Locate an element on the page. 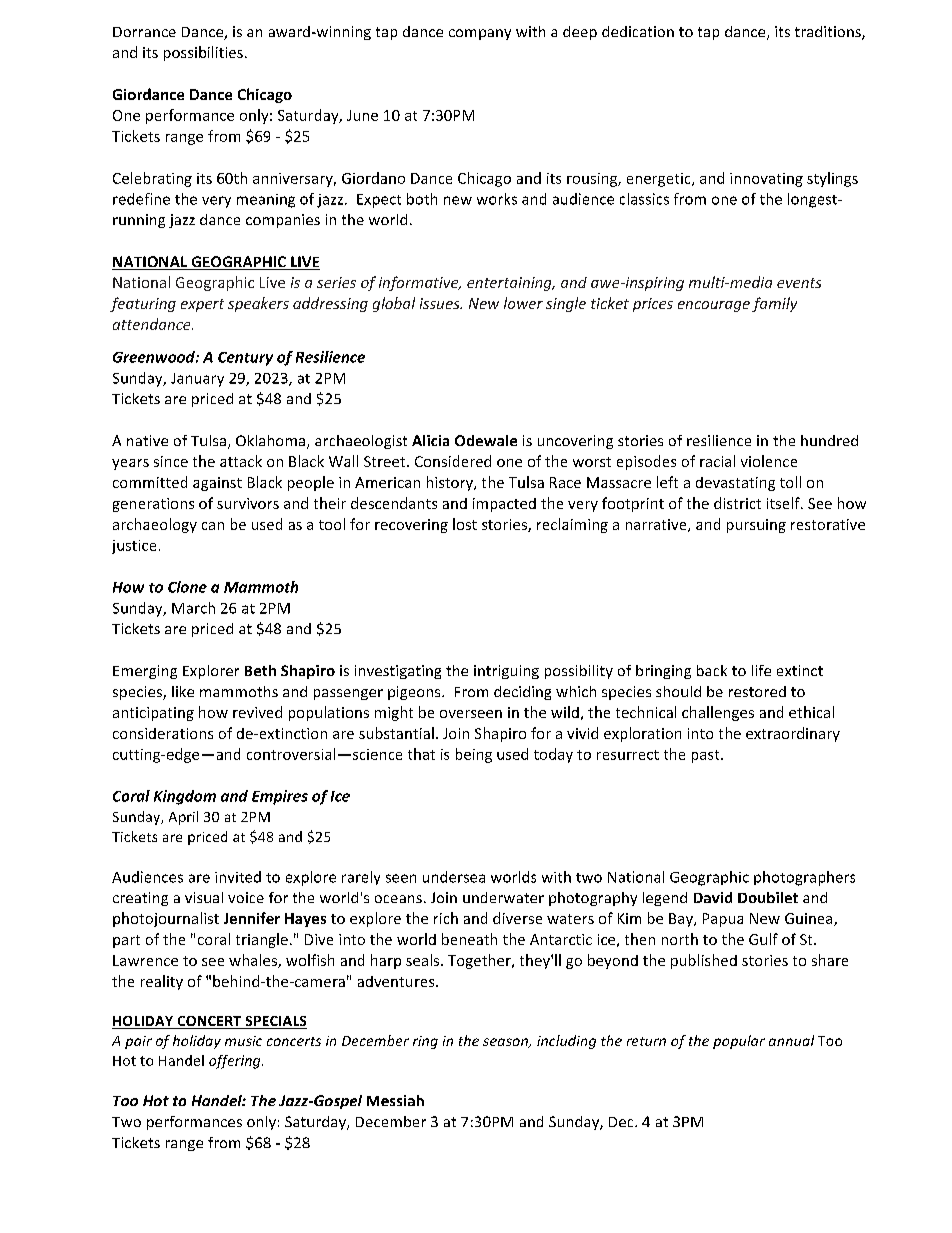 Image resolution: width=952 pixels, height=1233 pixels. past is located at coordinates (707, 756).
